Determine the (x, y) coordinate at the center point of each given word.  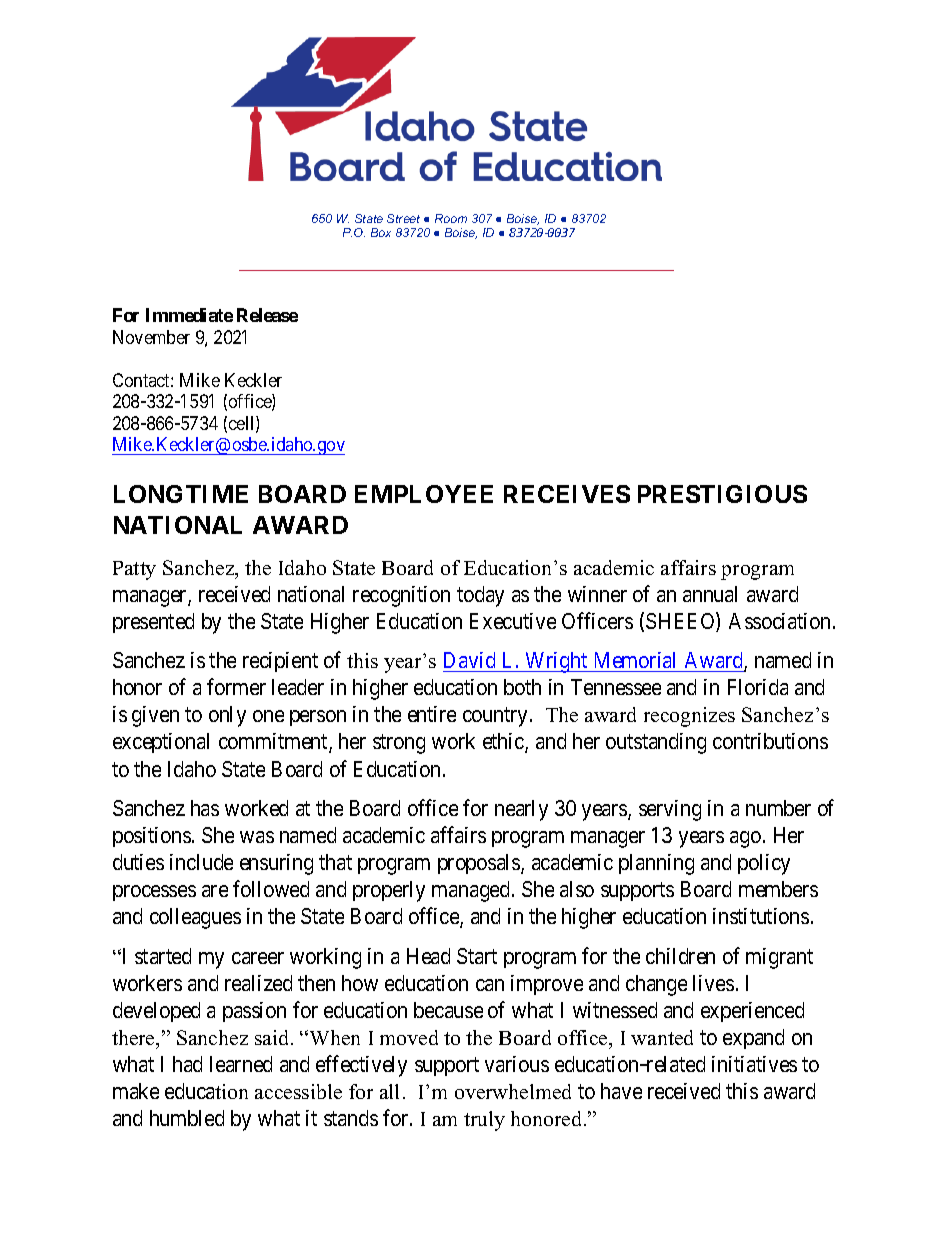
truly (484, 1121)
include (201, 862)
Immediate (189, 315)
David (470, 662)
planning (656, 864)
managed (472, 891)
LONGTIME (181, 494)
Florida (758, 687)
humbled (187, 1118)
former (236, 686)
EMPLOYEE (424, 494)
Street (403, 218)
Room (451, 218)
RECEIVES (567, 494)
